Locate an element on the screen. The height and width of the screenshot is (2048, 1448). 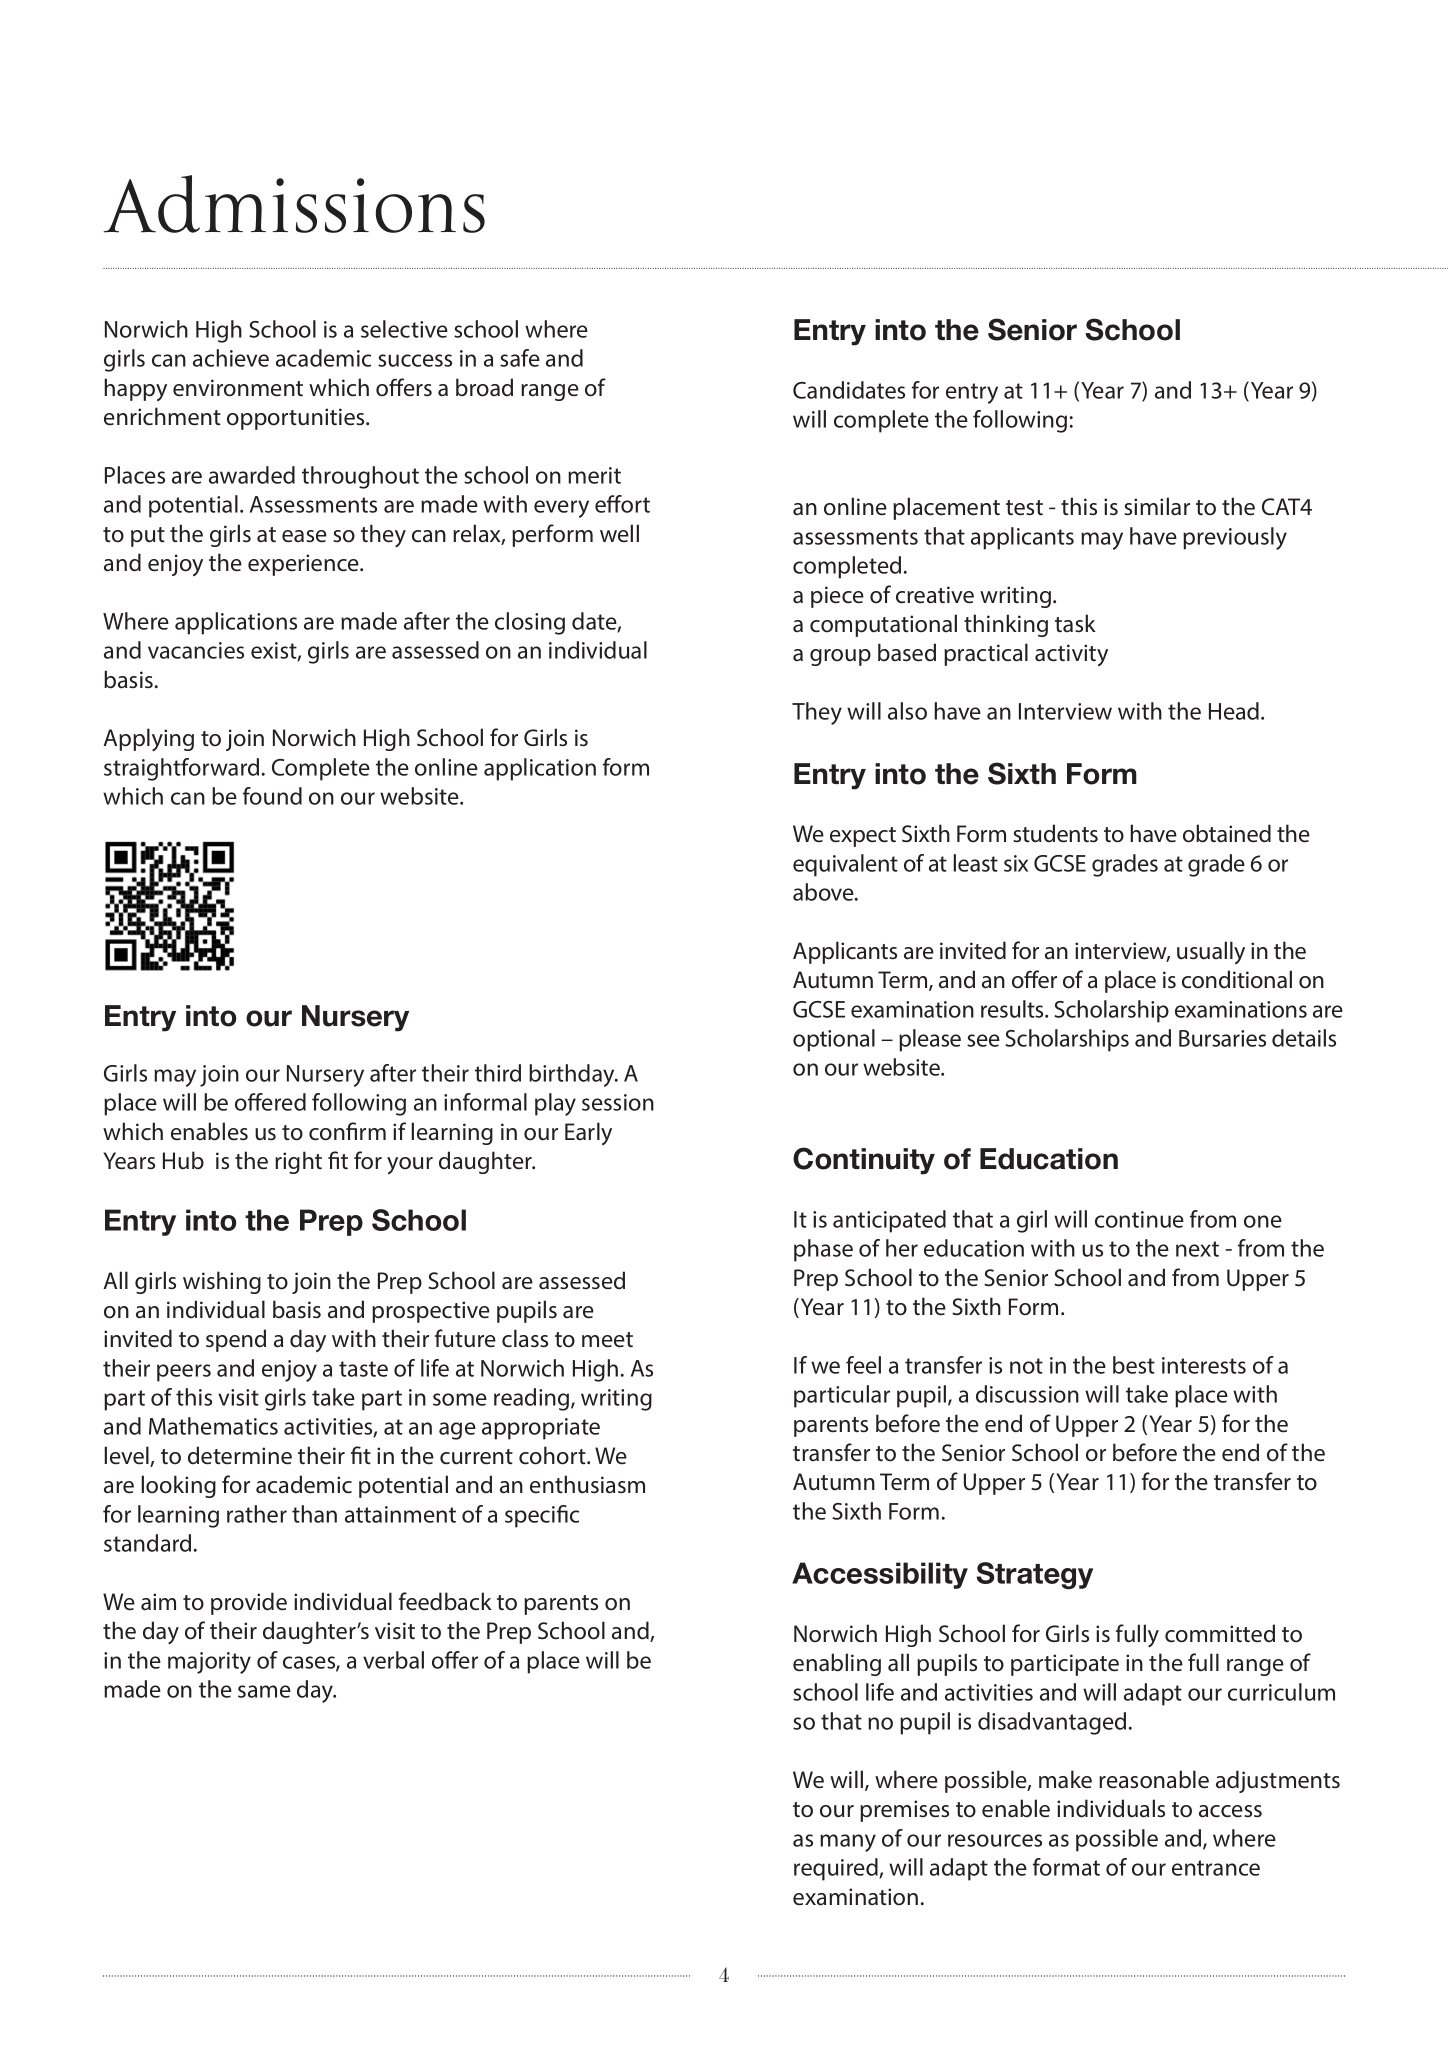
confirm is located at coordinates (347, 1131).
